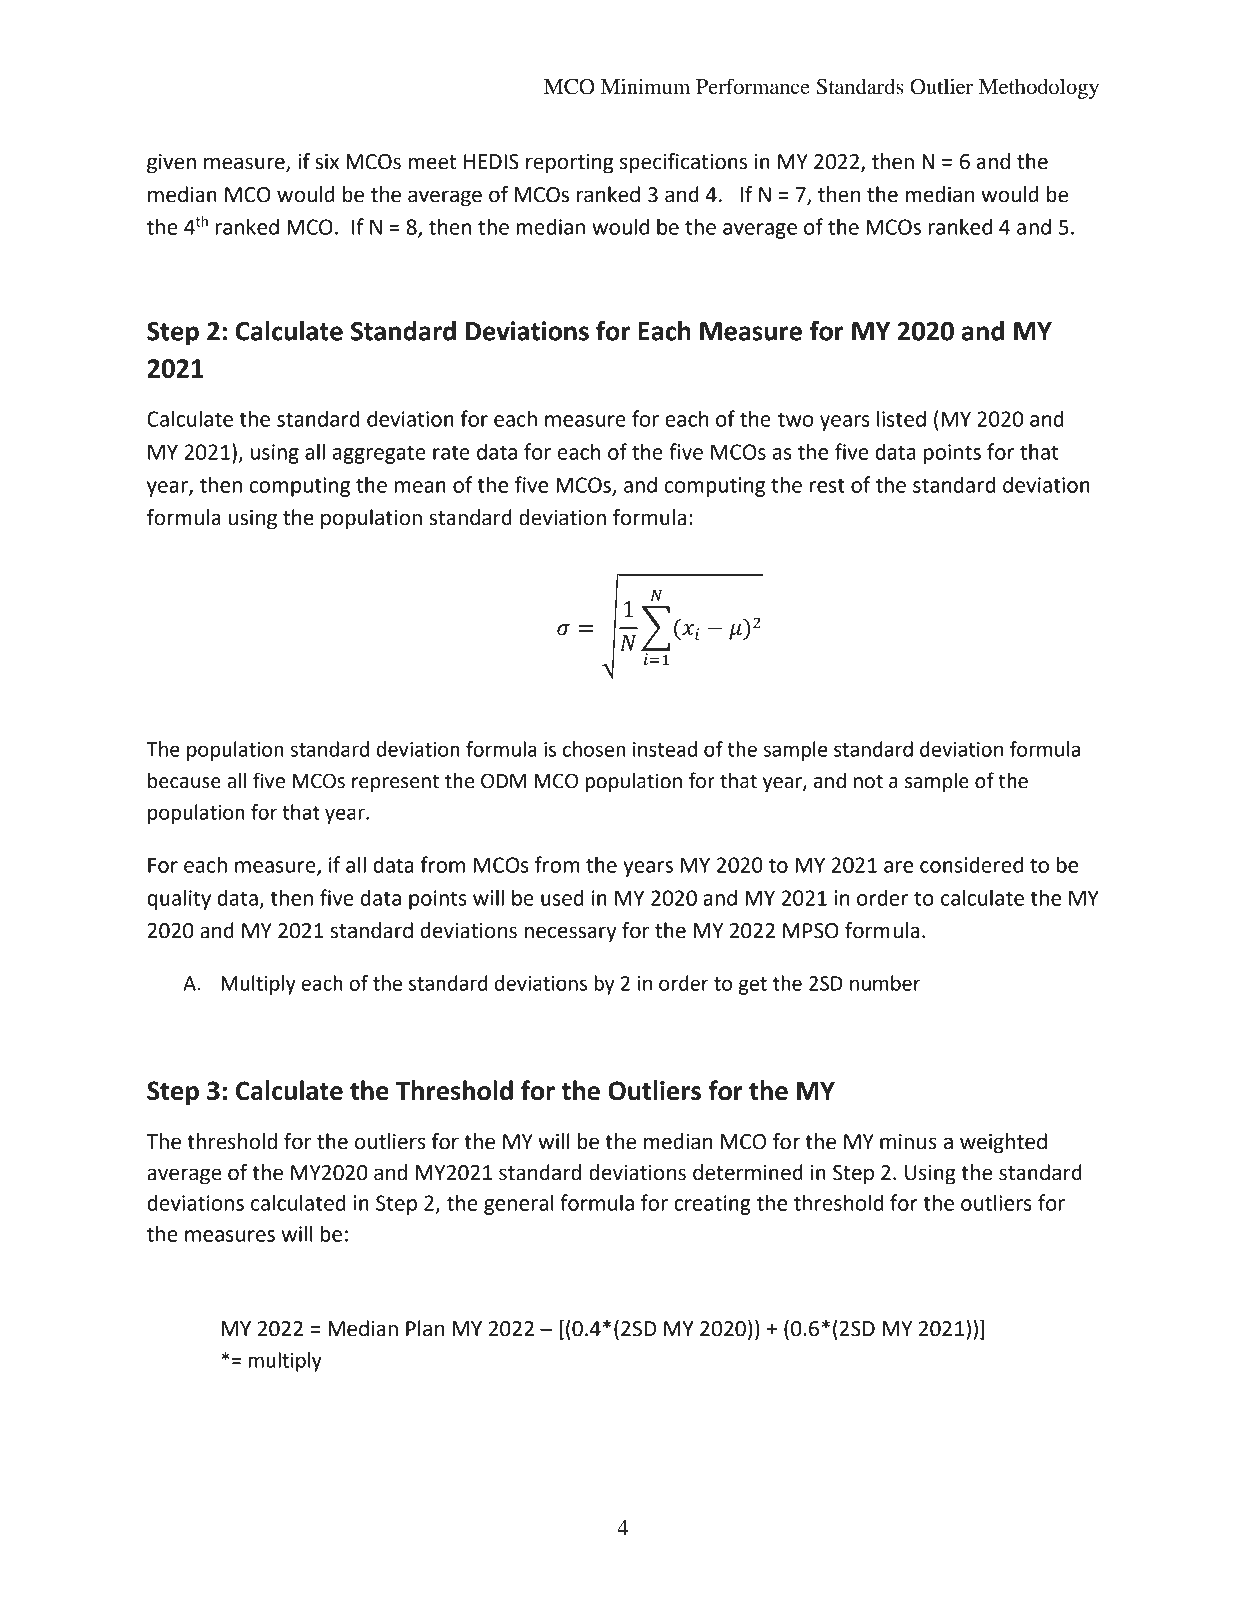  Describe the element at coordinates (1039, 88) in the screenshot. I see `Methodology` at that location.
